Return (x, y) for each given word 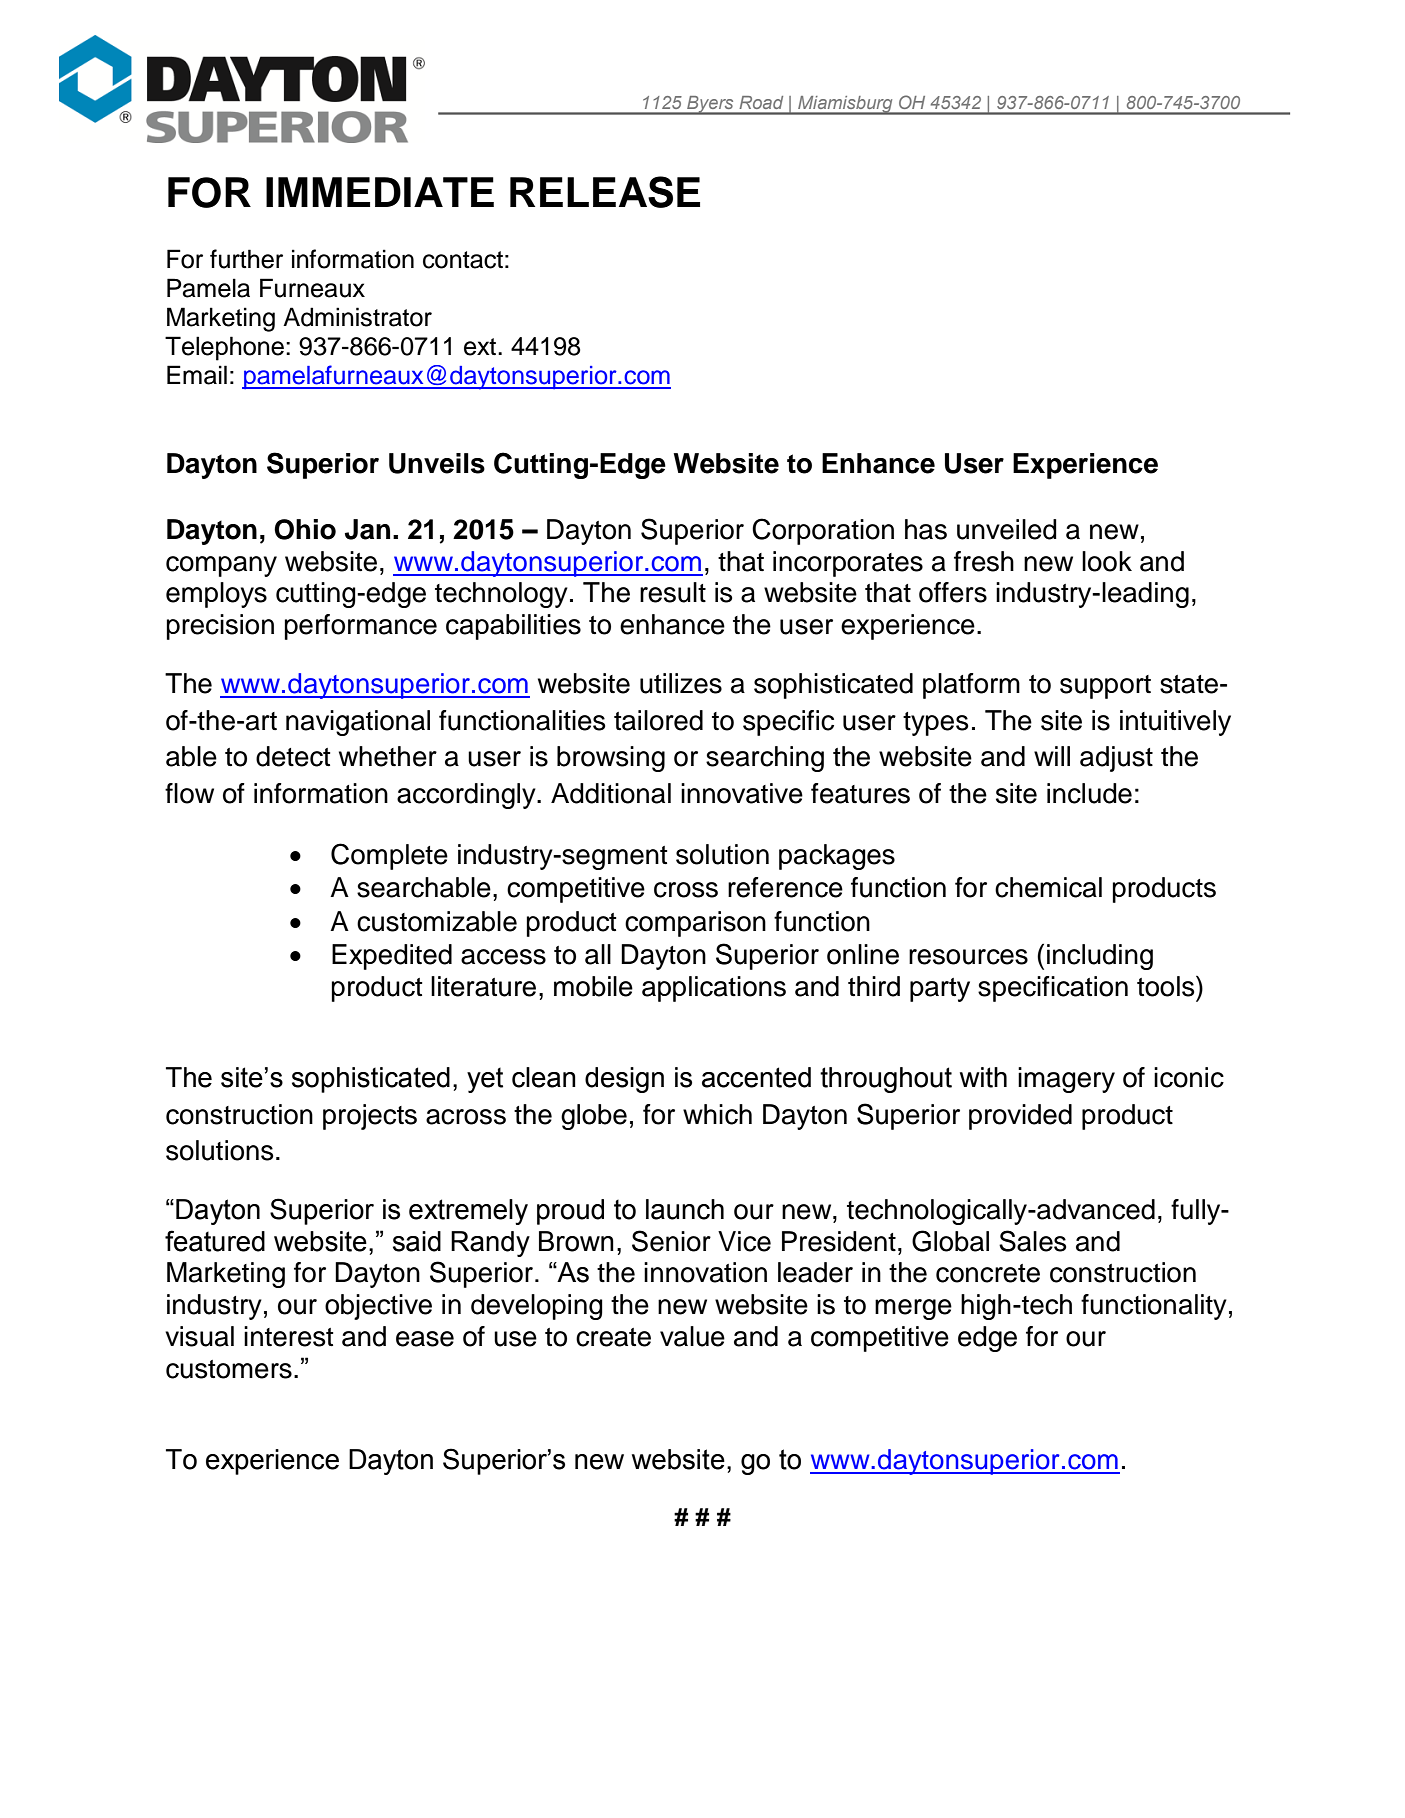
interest (289, 1336)
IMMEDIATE (380, 192)
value (692, 1336)
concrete (988, 1273)
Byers (710, 105)
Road (761, 102)
